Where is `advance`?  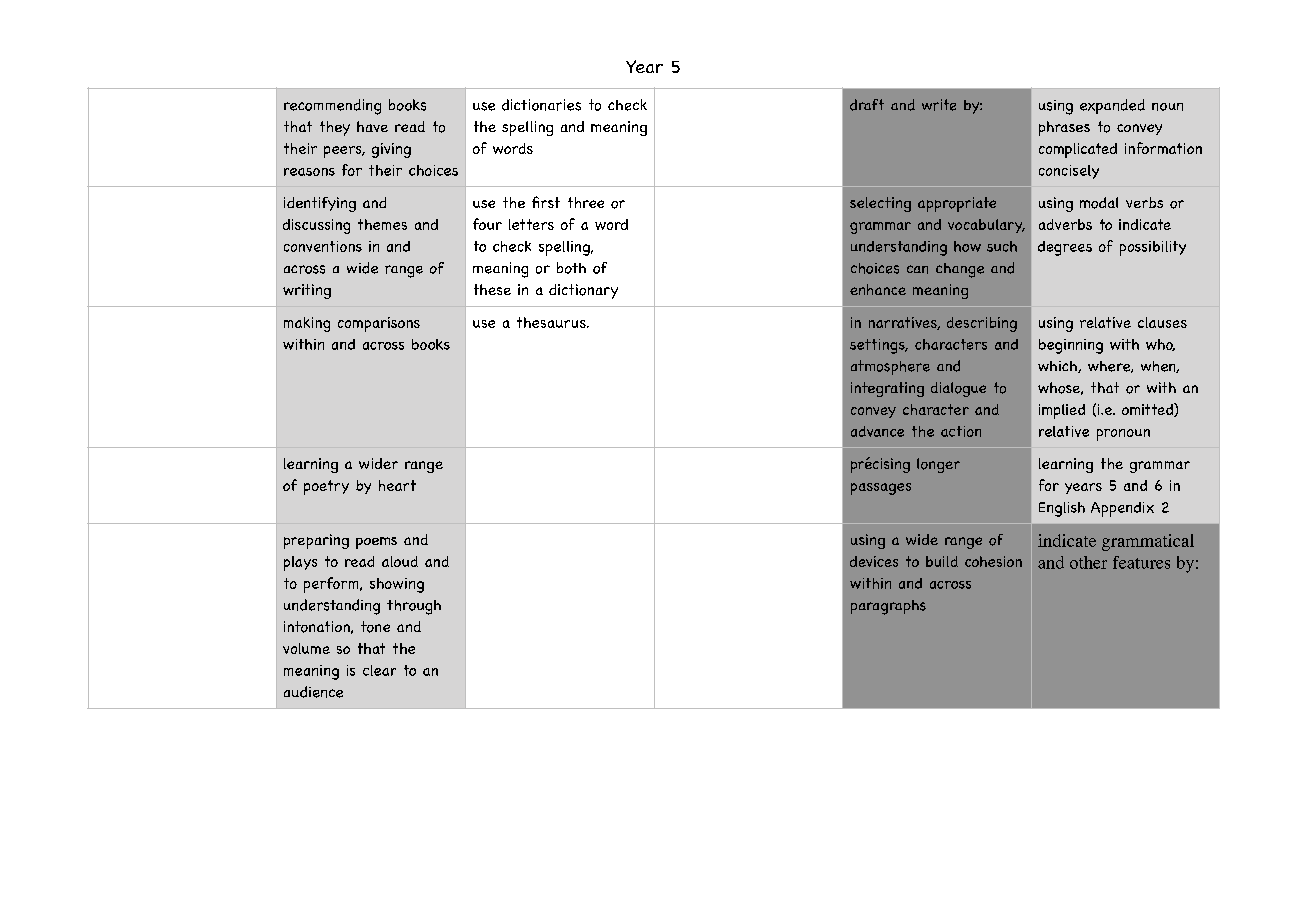
advance is located at coordinates (877, 431).
